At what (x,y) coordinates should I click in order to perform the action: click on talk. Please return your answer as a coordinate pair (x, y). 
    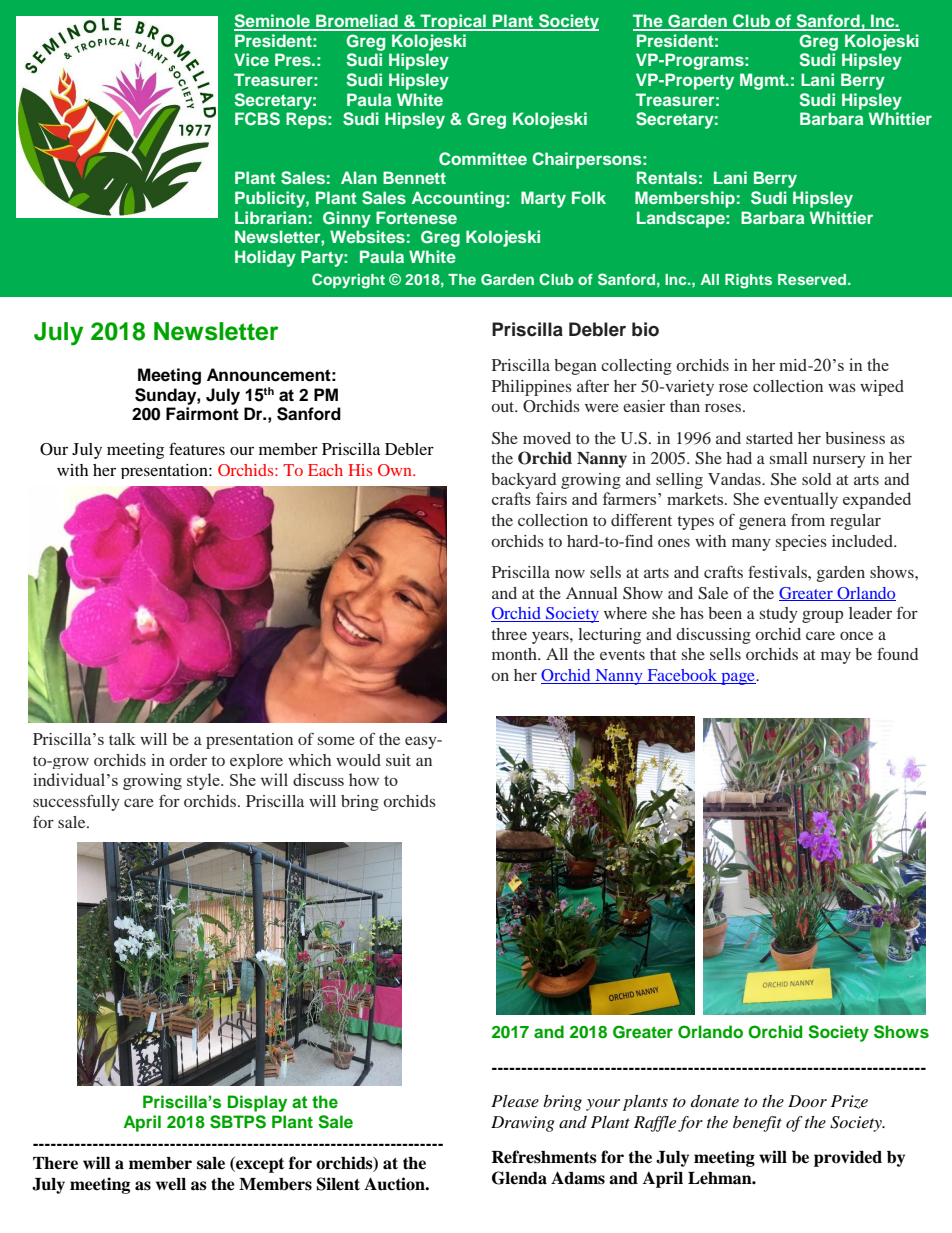
    Looking at the image, I should click on (122, 739).
